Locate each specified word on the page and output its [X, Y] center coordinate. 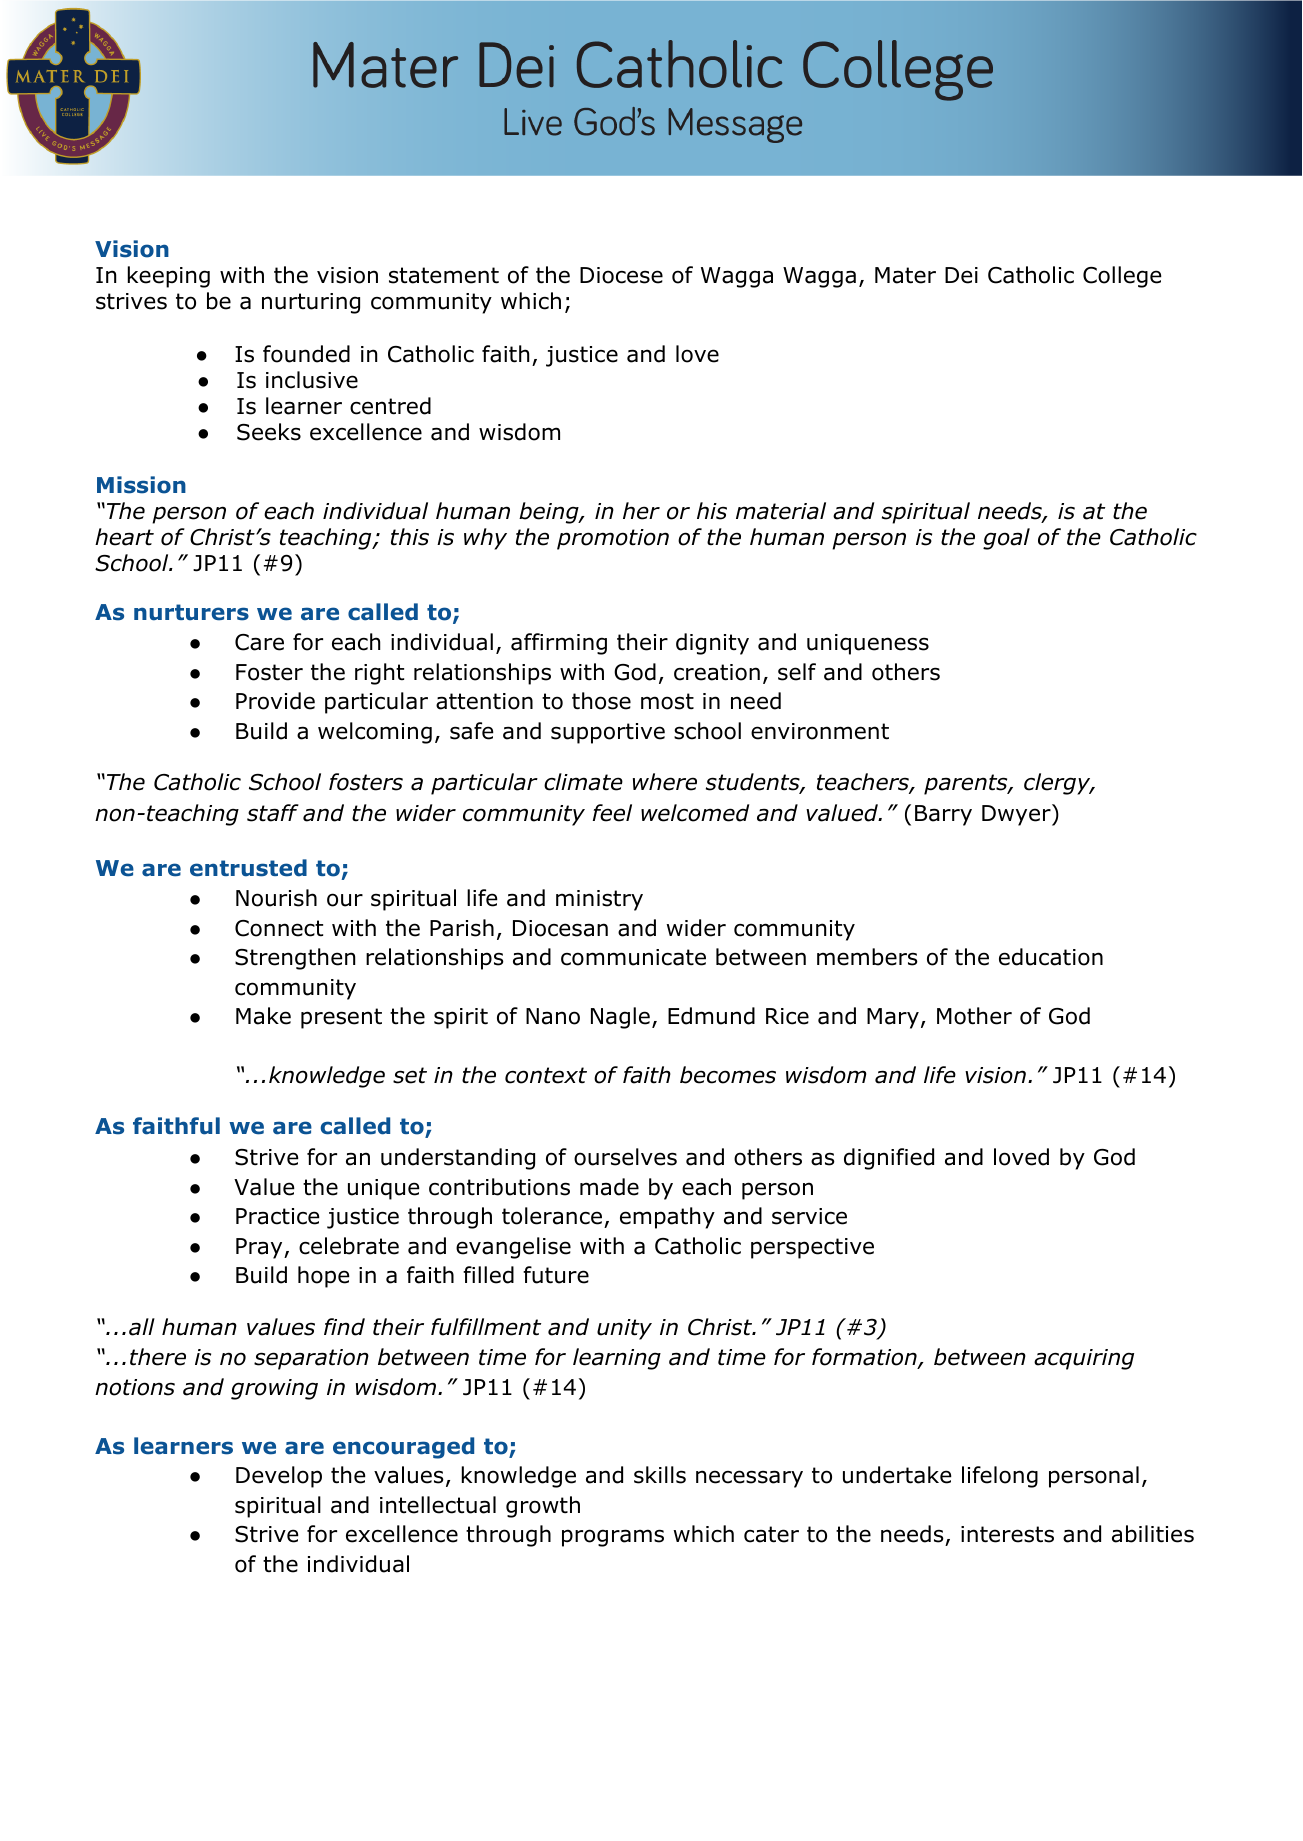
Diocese [621, 275]
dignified [889, 1159]
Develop [279, 1477]
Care [259, 642]
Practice [278, 1216]
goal [1006, 539]
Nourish [276, 898]
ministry [599, 900]
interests [1007, 1534]
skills [660, 1475]
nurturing [311, 303]
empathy [667, 1218]
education [1051, 957]
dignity [712, 644]
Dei [961, 275]
